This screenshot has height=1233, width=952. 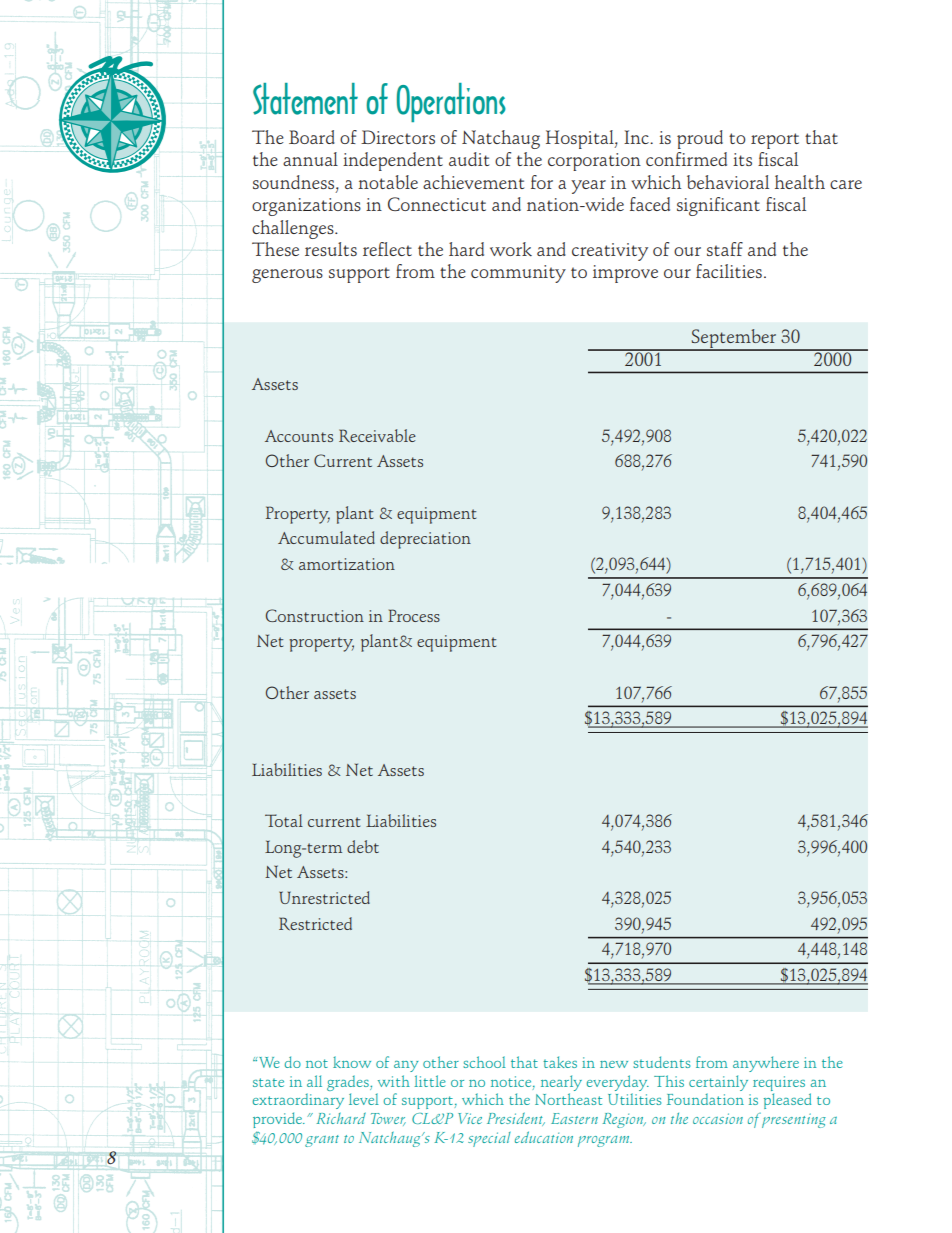 What do you see at coordinates (787, 1101) in the screenshot?
I see `pleased` at bounding box center [787, 1101].
